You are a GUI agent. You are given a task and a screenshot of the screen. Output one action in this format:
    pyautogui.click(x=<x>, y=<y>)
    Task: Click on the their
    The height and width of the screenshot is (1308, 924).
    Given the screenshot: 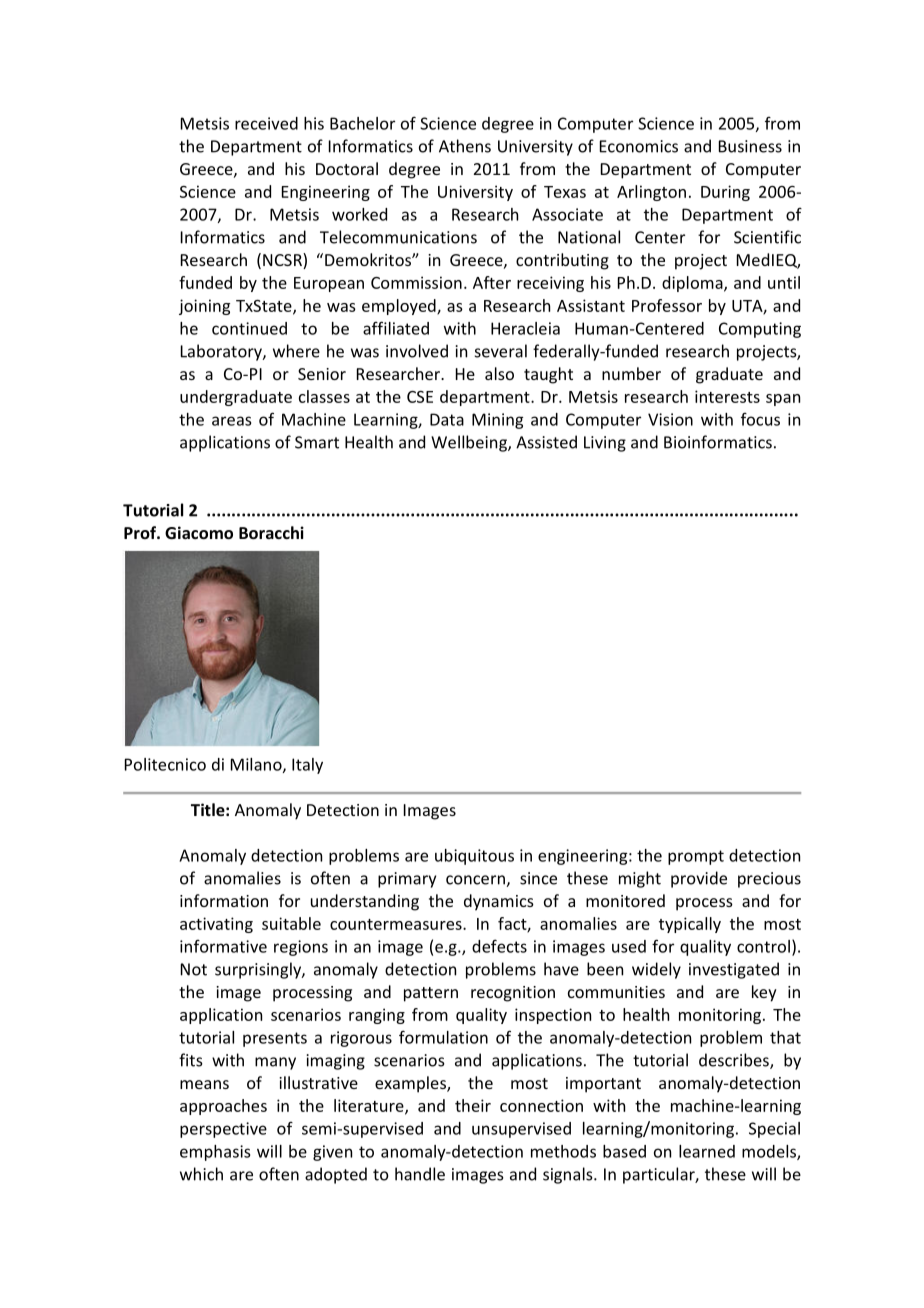 What is the action you would take?
    pyautogui.click(x=473, y=1105)
